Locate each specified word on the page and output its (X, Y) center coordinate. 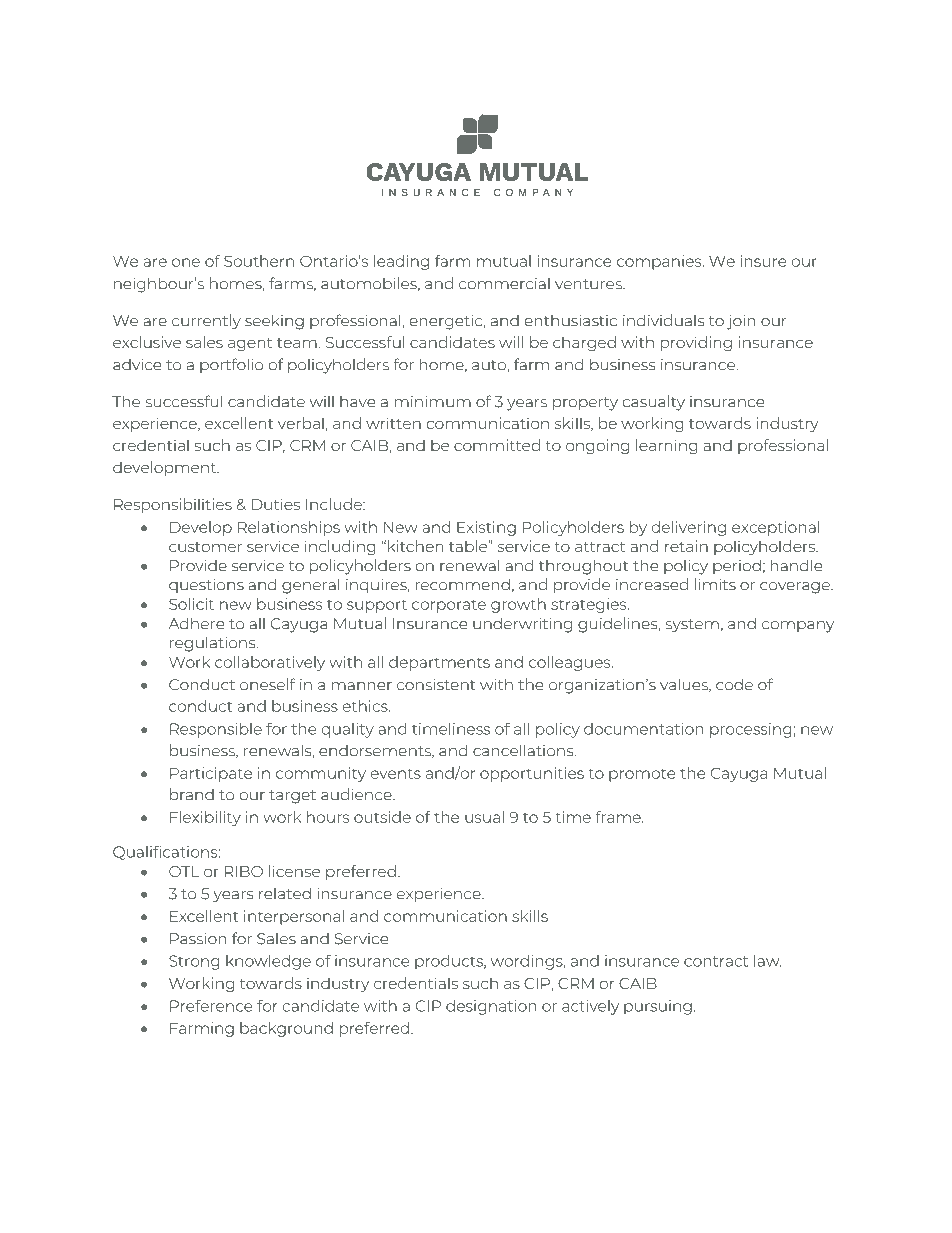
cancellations (524, 750)
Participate (211, 774)
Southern (259, 261)
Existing (486, 528)
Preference (211, 1006)
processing (751, 730)
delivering (688, 528)
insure (764, 261)
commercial (504, 284)
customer (205, 547)
